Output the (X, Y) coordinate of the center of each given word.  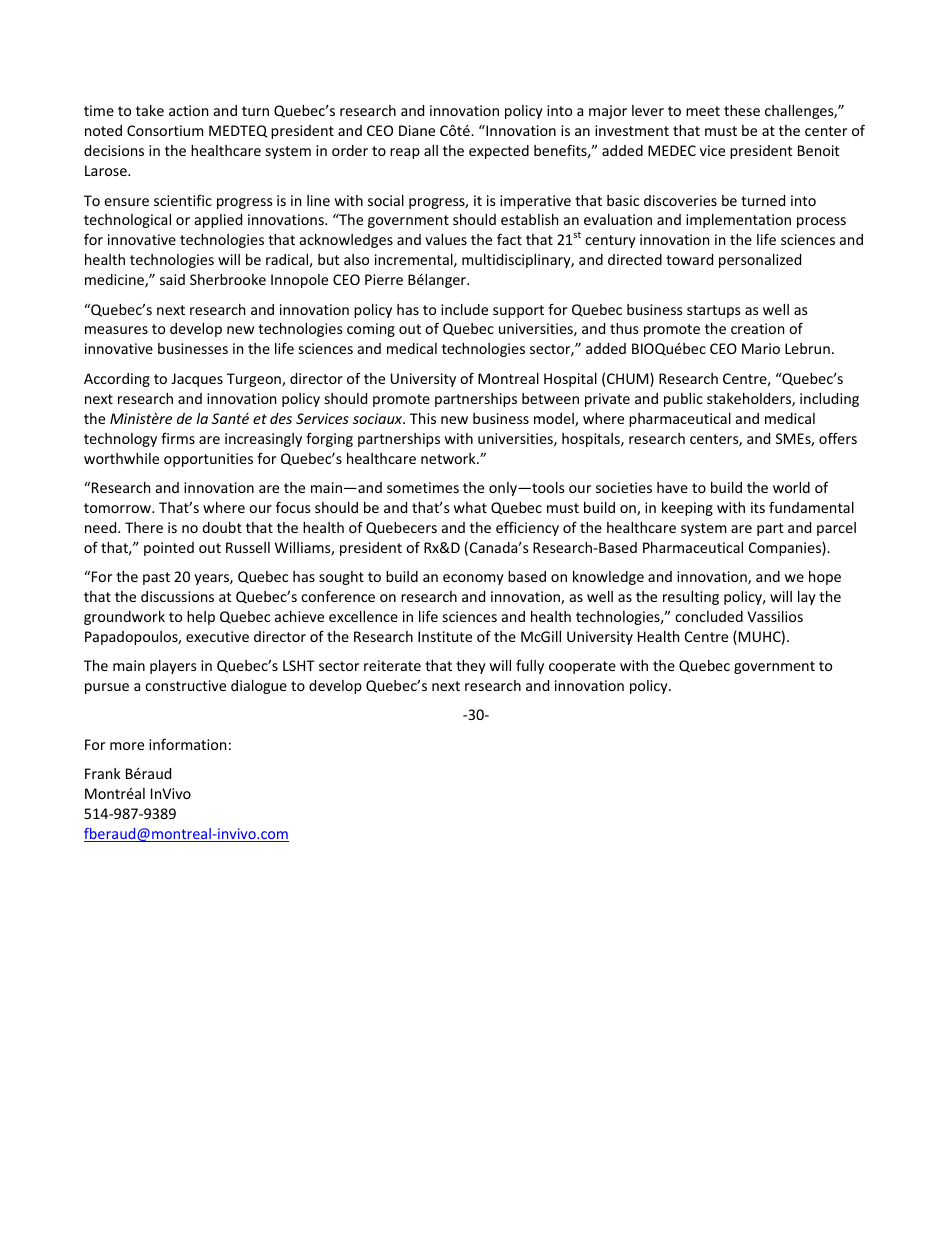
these (742, 110)
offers (838, 438)
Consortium (165, 130)
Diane (417, 130)
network (449, 458)
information (187, 744)
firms (178, 438)
